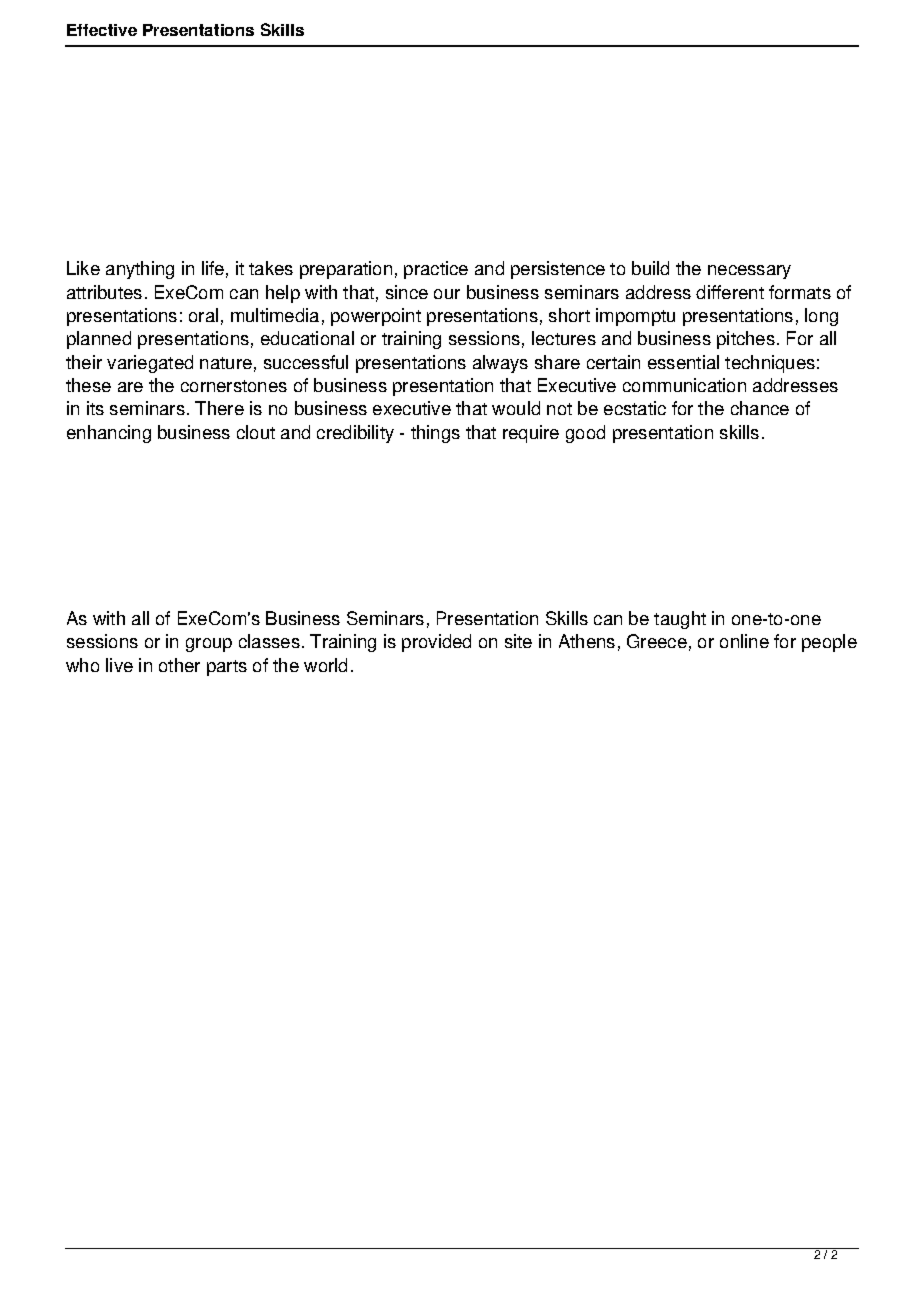 The height and width of the screenshot is (1308, 924). Describe the element at coordinates (209, 645) in the screenshot. I see `group` at that location.
